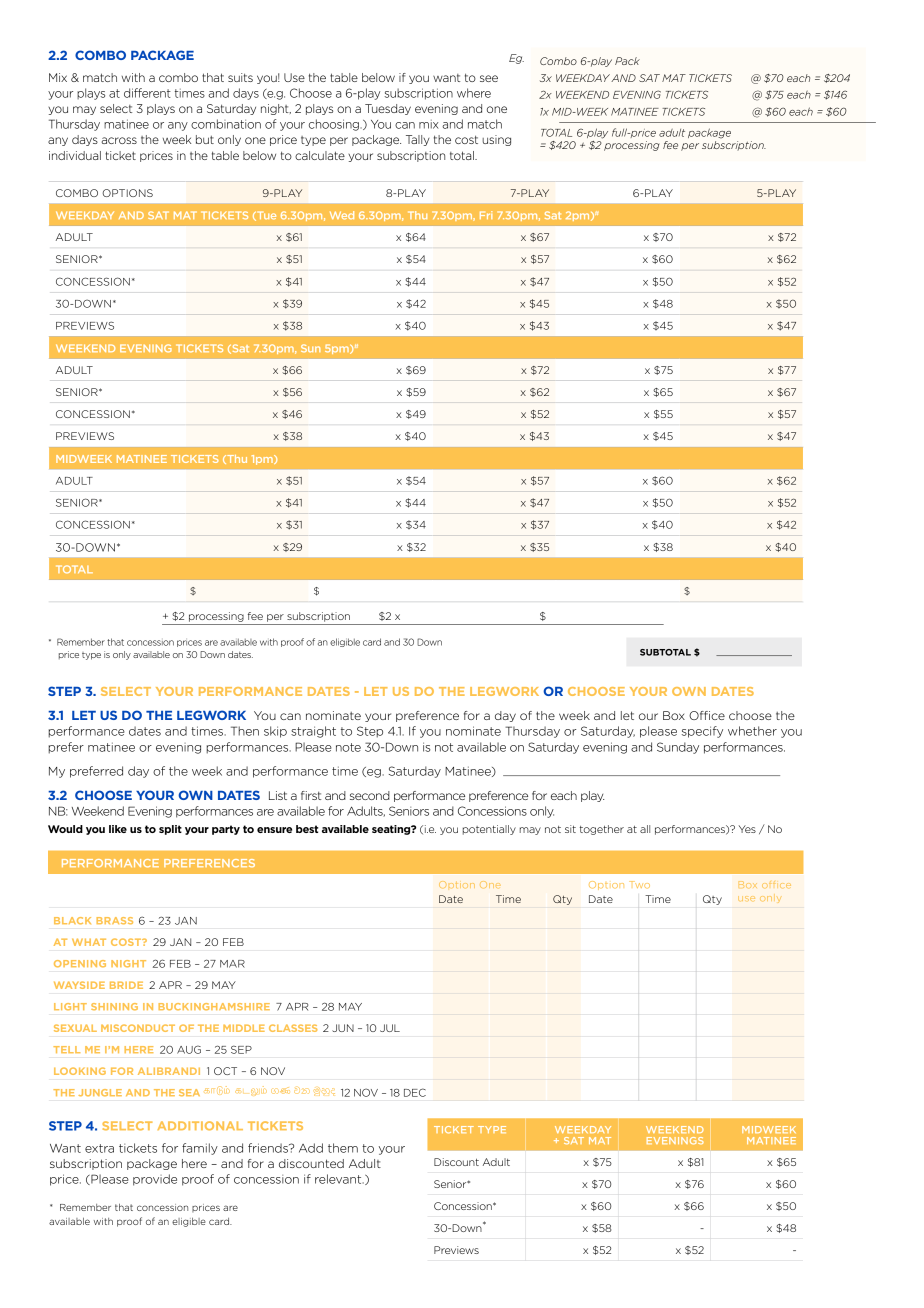 This page has width=924, height=1308. What do you see at coordinates (370, 795) in the page?
I see `second` at bounding box center [370, 795].
